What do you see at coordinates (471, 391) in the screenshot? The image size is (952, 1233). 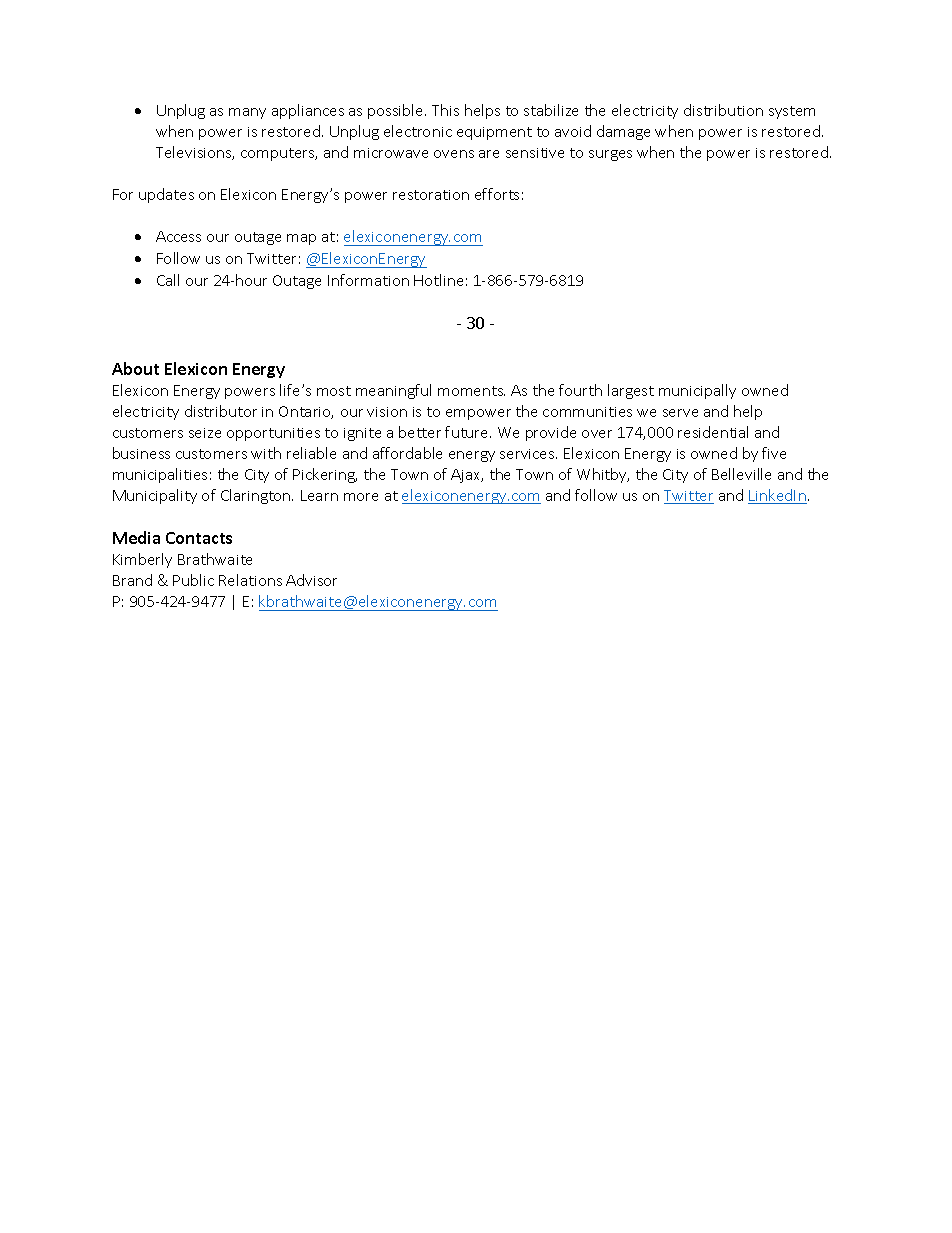 I see `moments` at bounding box center [471, 391].
